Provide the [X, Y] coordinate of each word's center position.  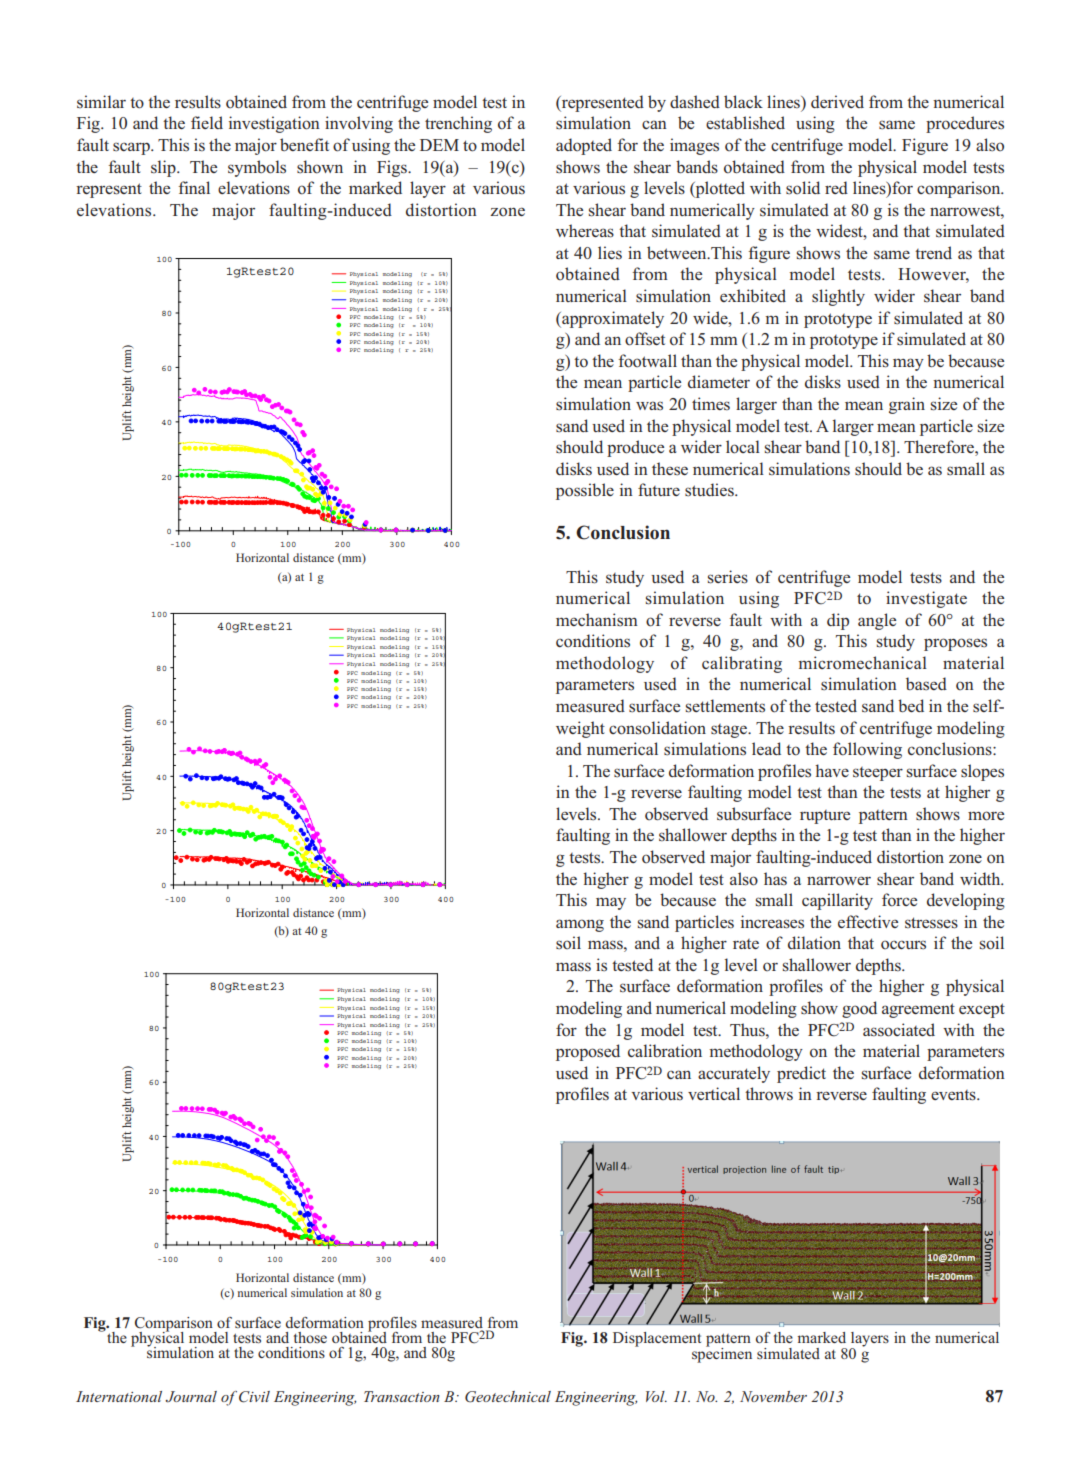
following [867, 750]
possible [585, 491]
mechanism [597, 620]
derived [837, 101]
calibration [665, 1050]
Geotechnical [508, 1397]
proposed [588, 1052]
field [207, 122]
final [194, 187]
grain [907, 405]
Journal [191, 1397]
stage [730, 731]
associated [899, 1030]
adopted [584, 146]
